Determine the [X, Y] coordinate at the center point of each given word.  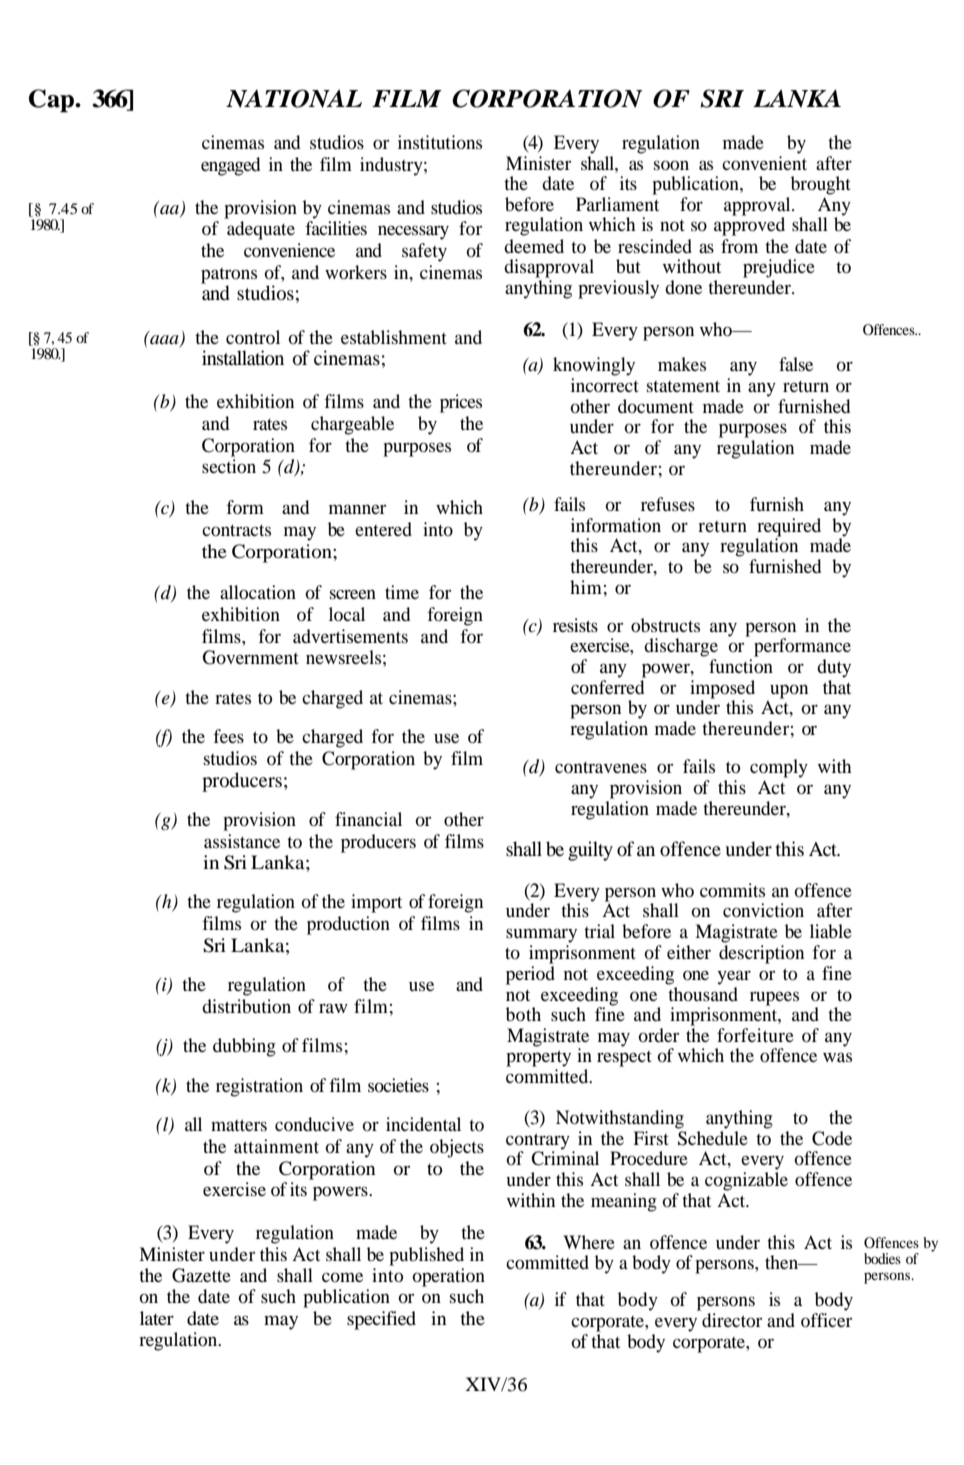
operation [448, 1277]
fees [228, 736]
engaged [230, 166]
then [783, 1262]
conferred [608, 685]
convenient [764, 161]
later [157, 1318]
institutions [440, 142]
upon [789, 691]
